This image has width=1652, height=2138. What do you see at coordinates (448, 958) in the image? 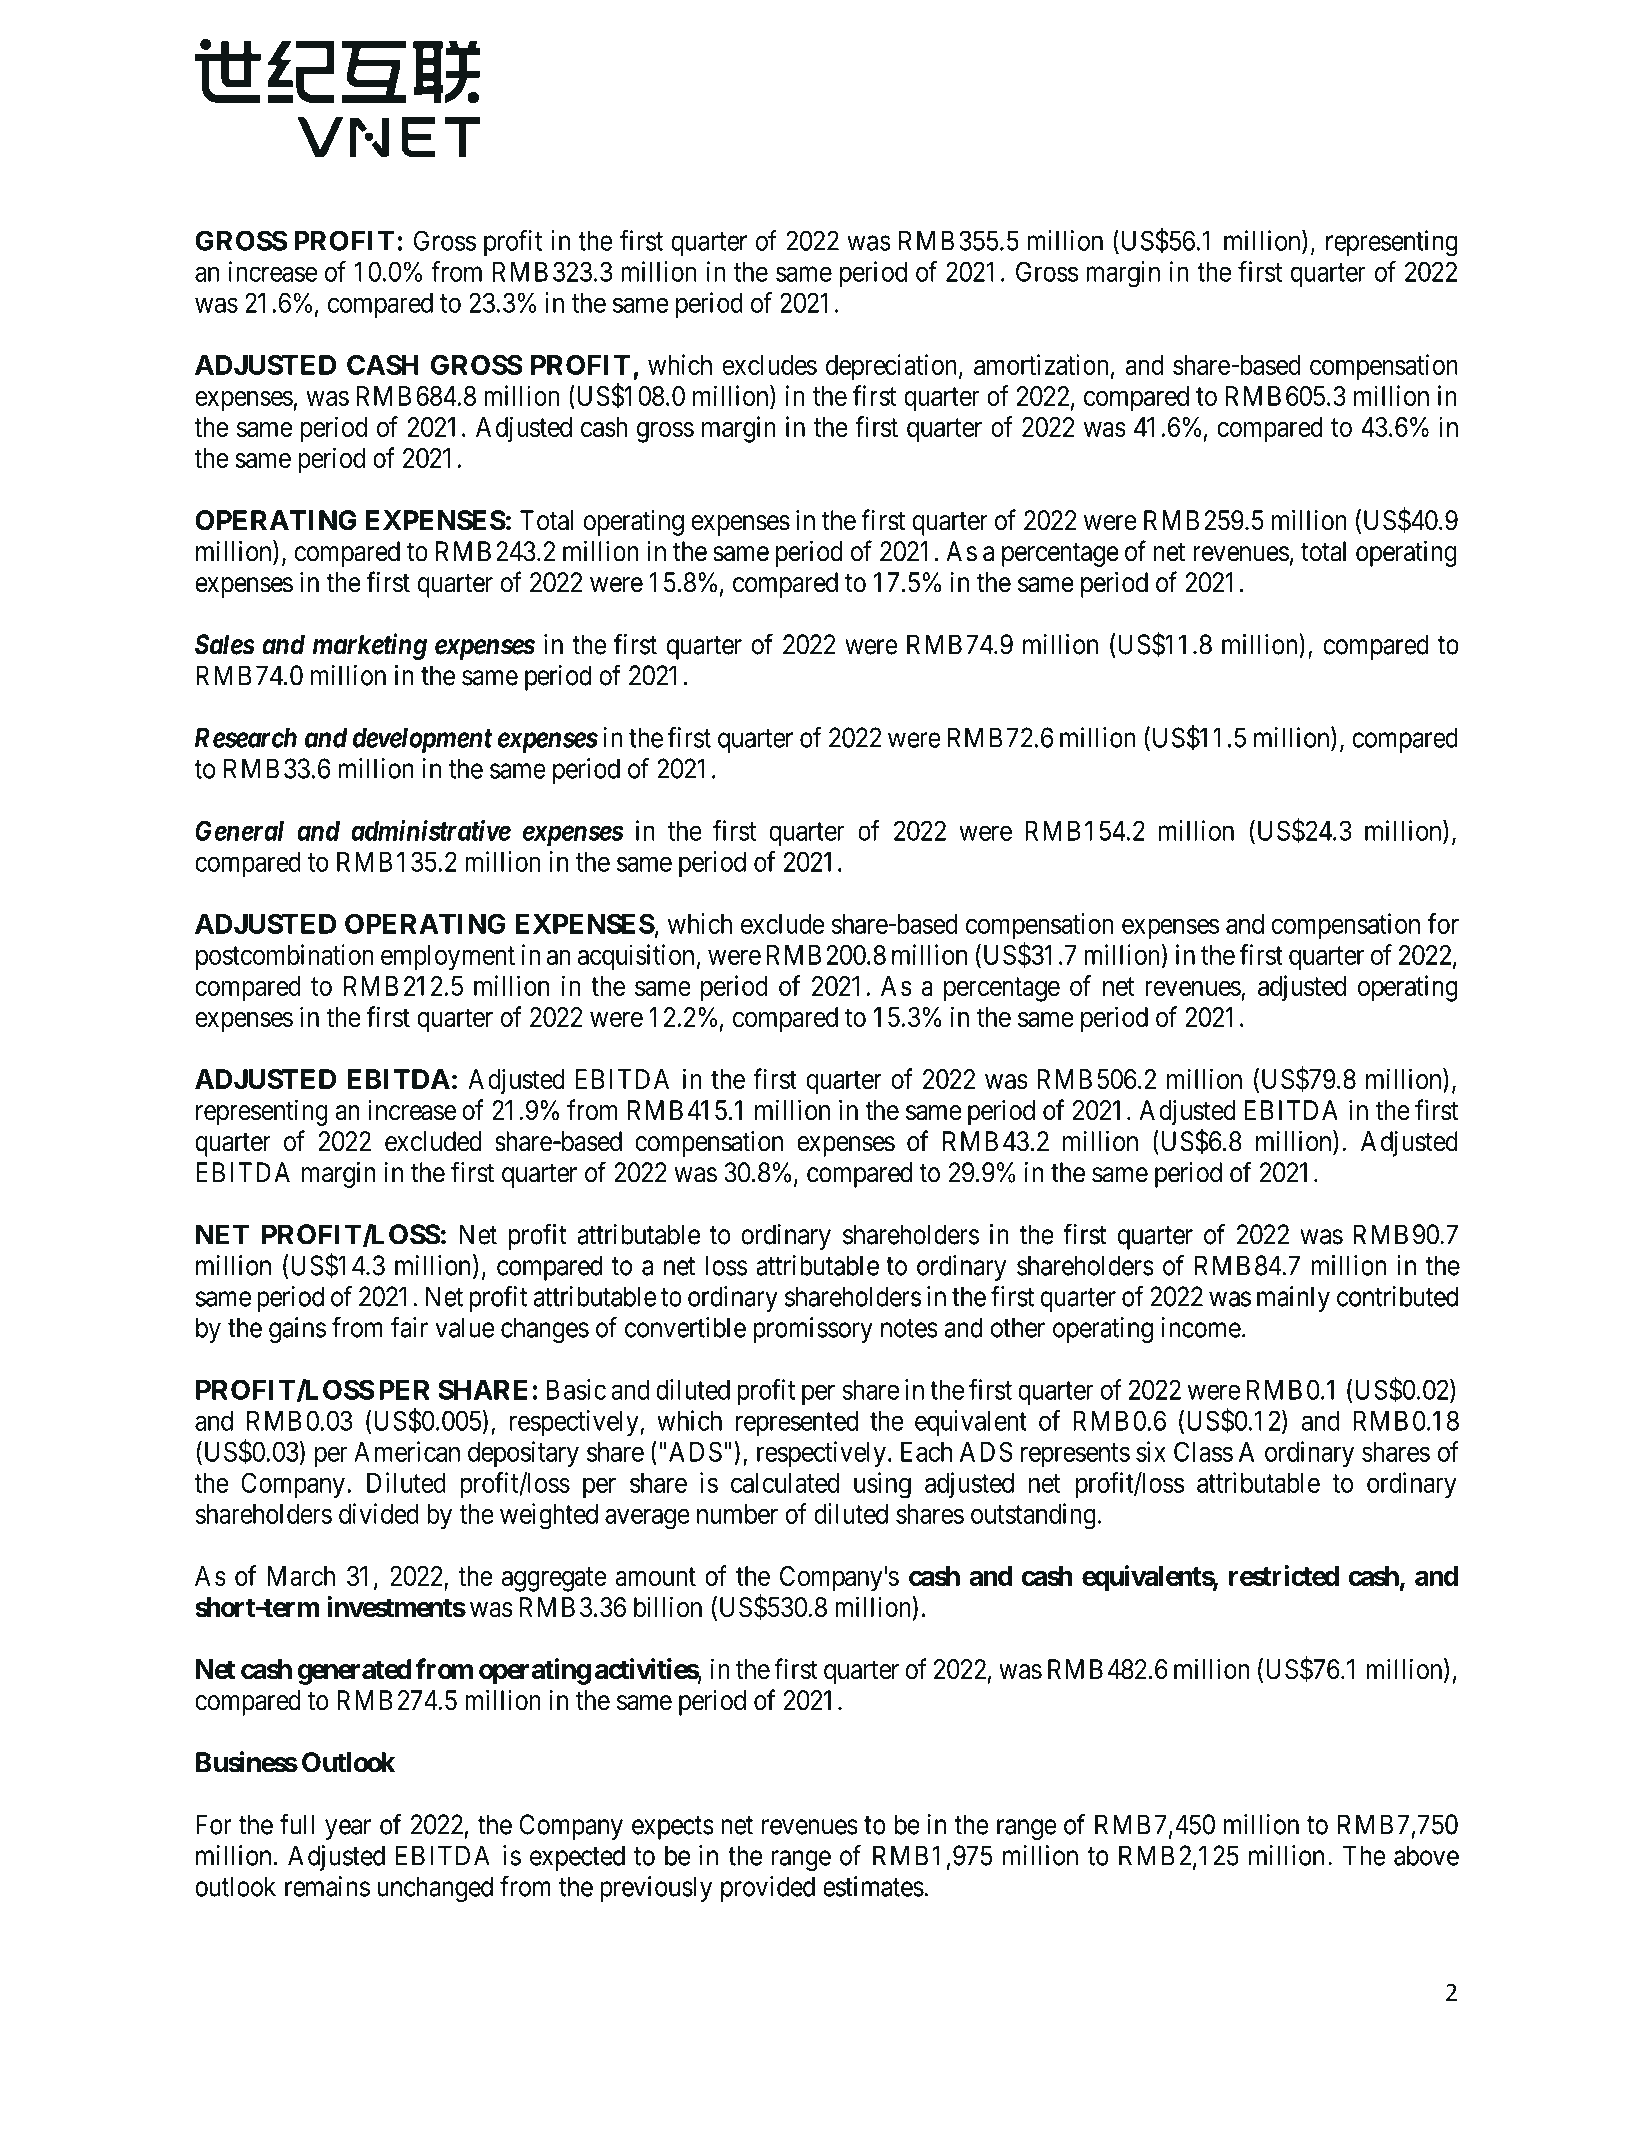
I see `employment` at bounding box center [448, 958].
